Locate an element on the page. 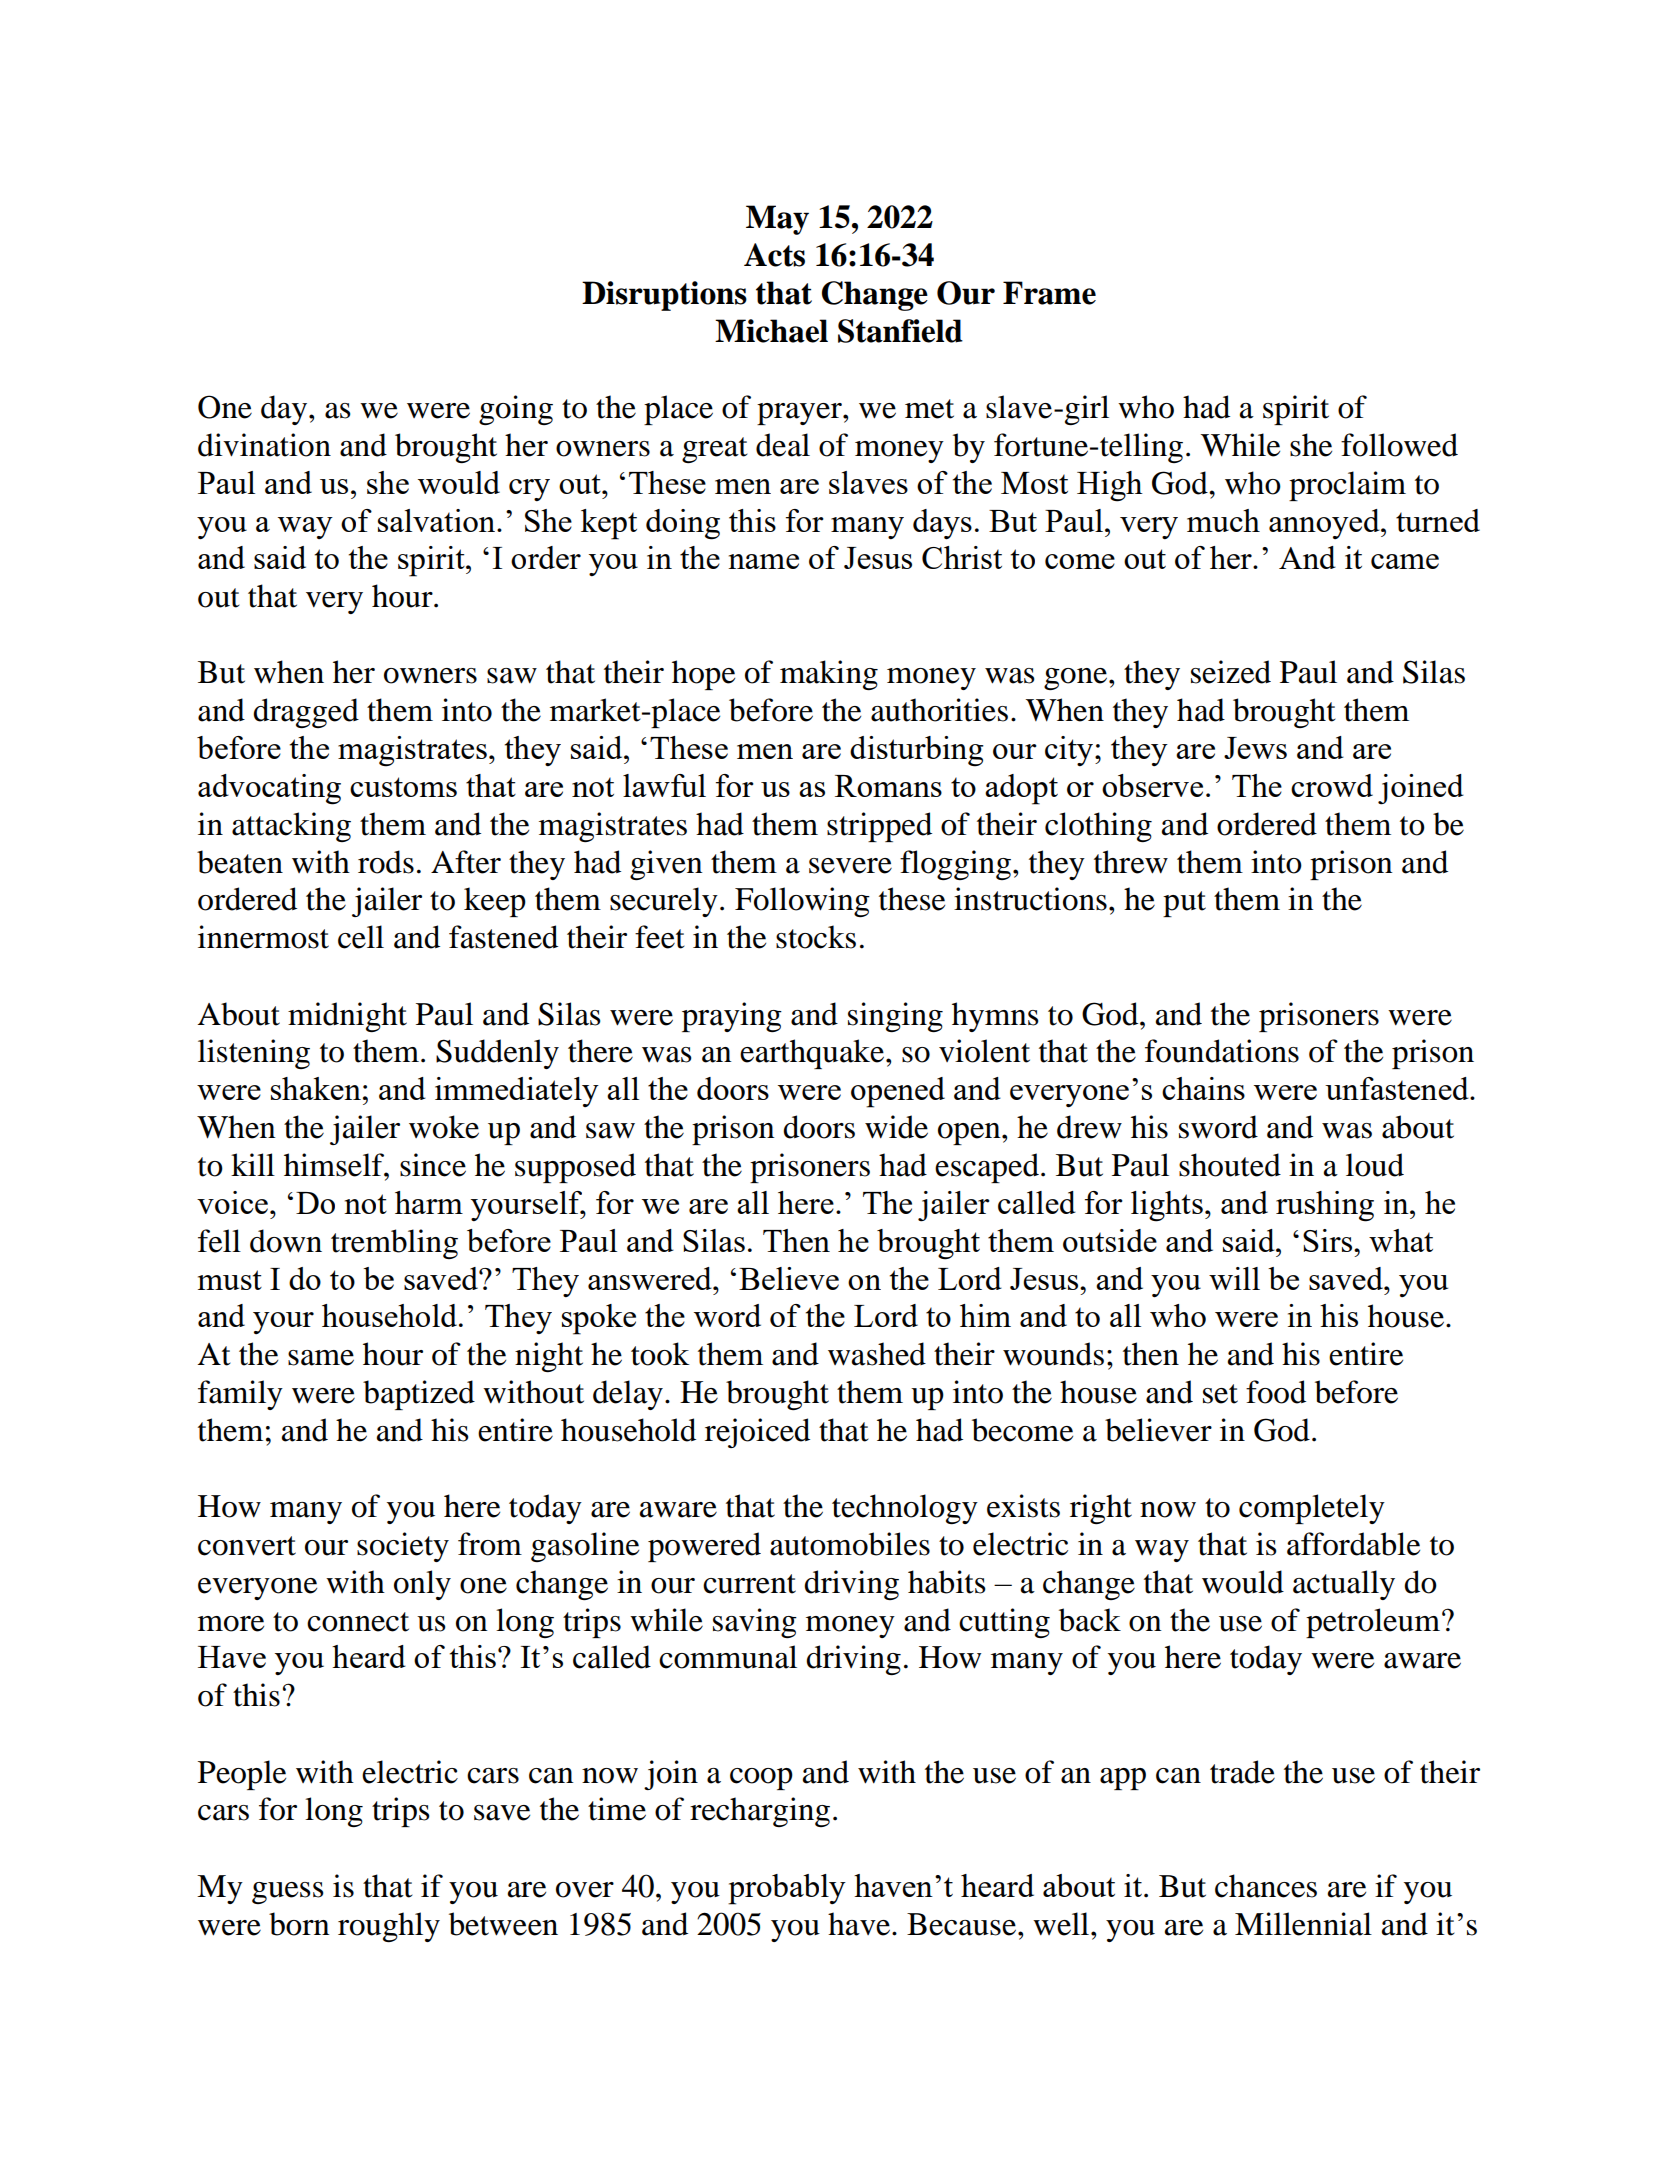 This page has height=2172, width=1679. Frame is located at coordinates (1049, 293).
